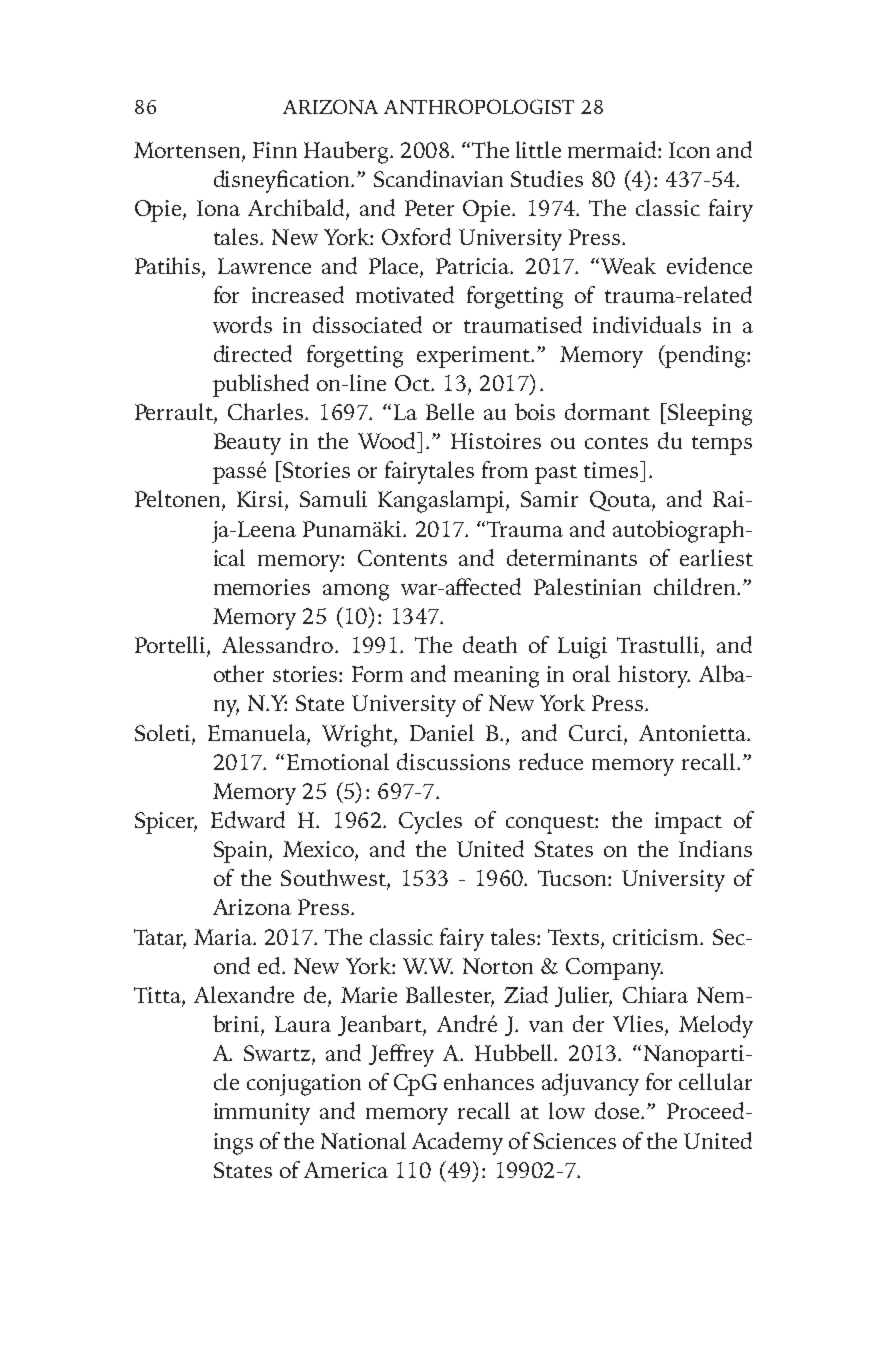 The height and width of the image is (1372, 887). I want to click on Beauty, so click(247, 444).
